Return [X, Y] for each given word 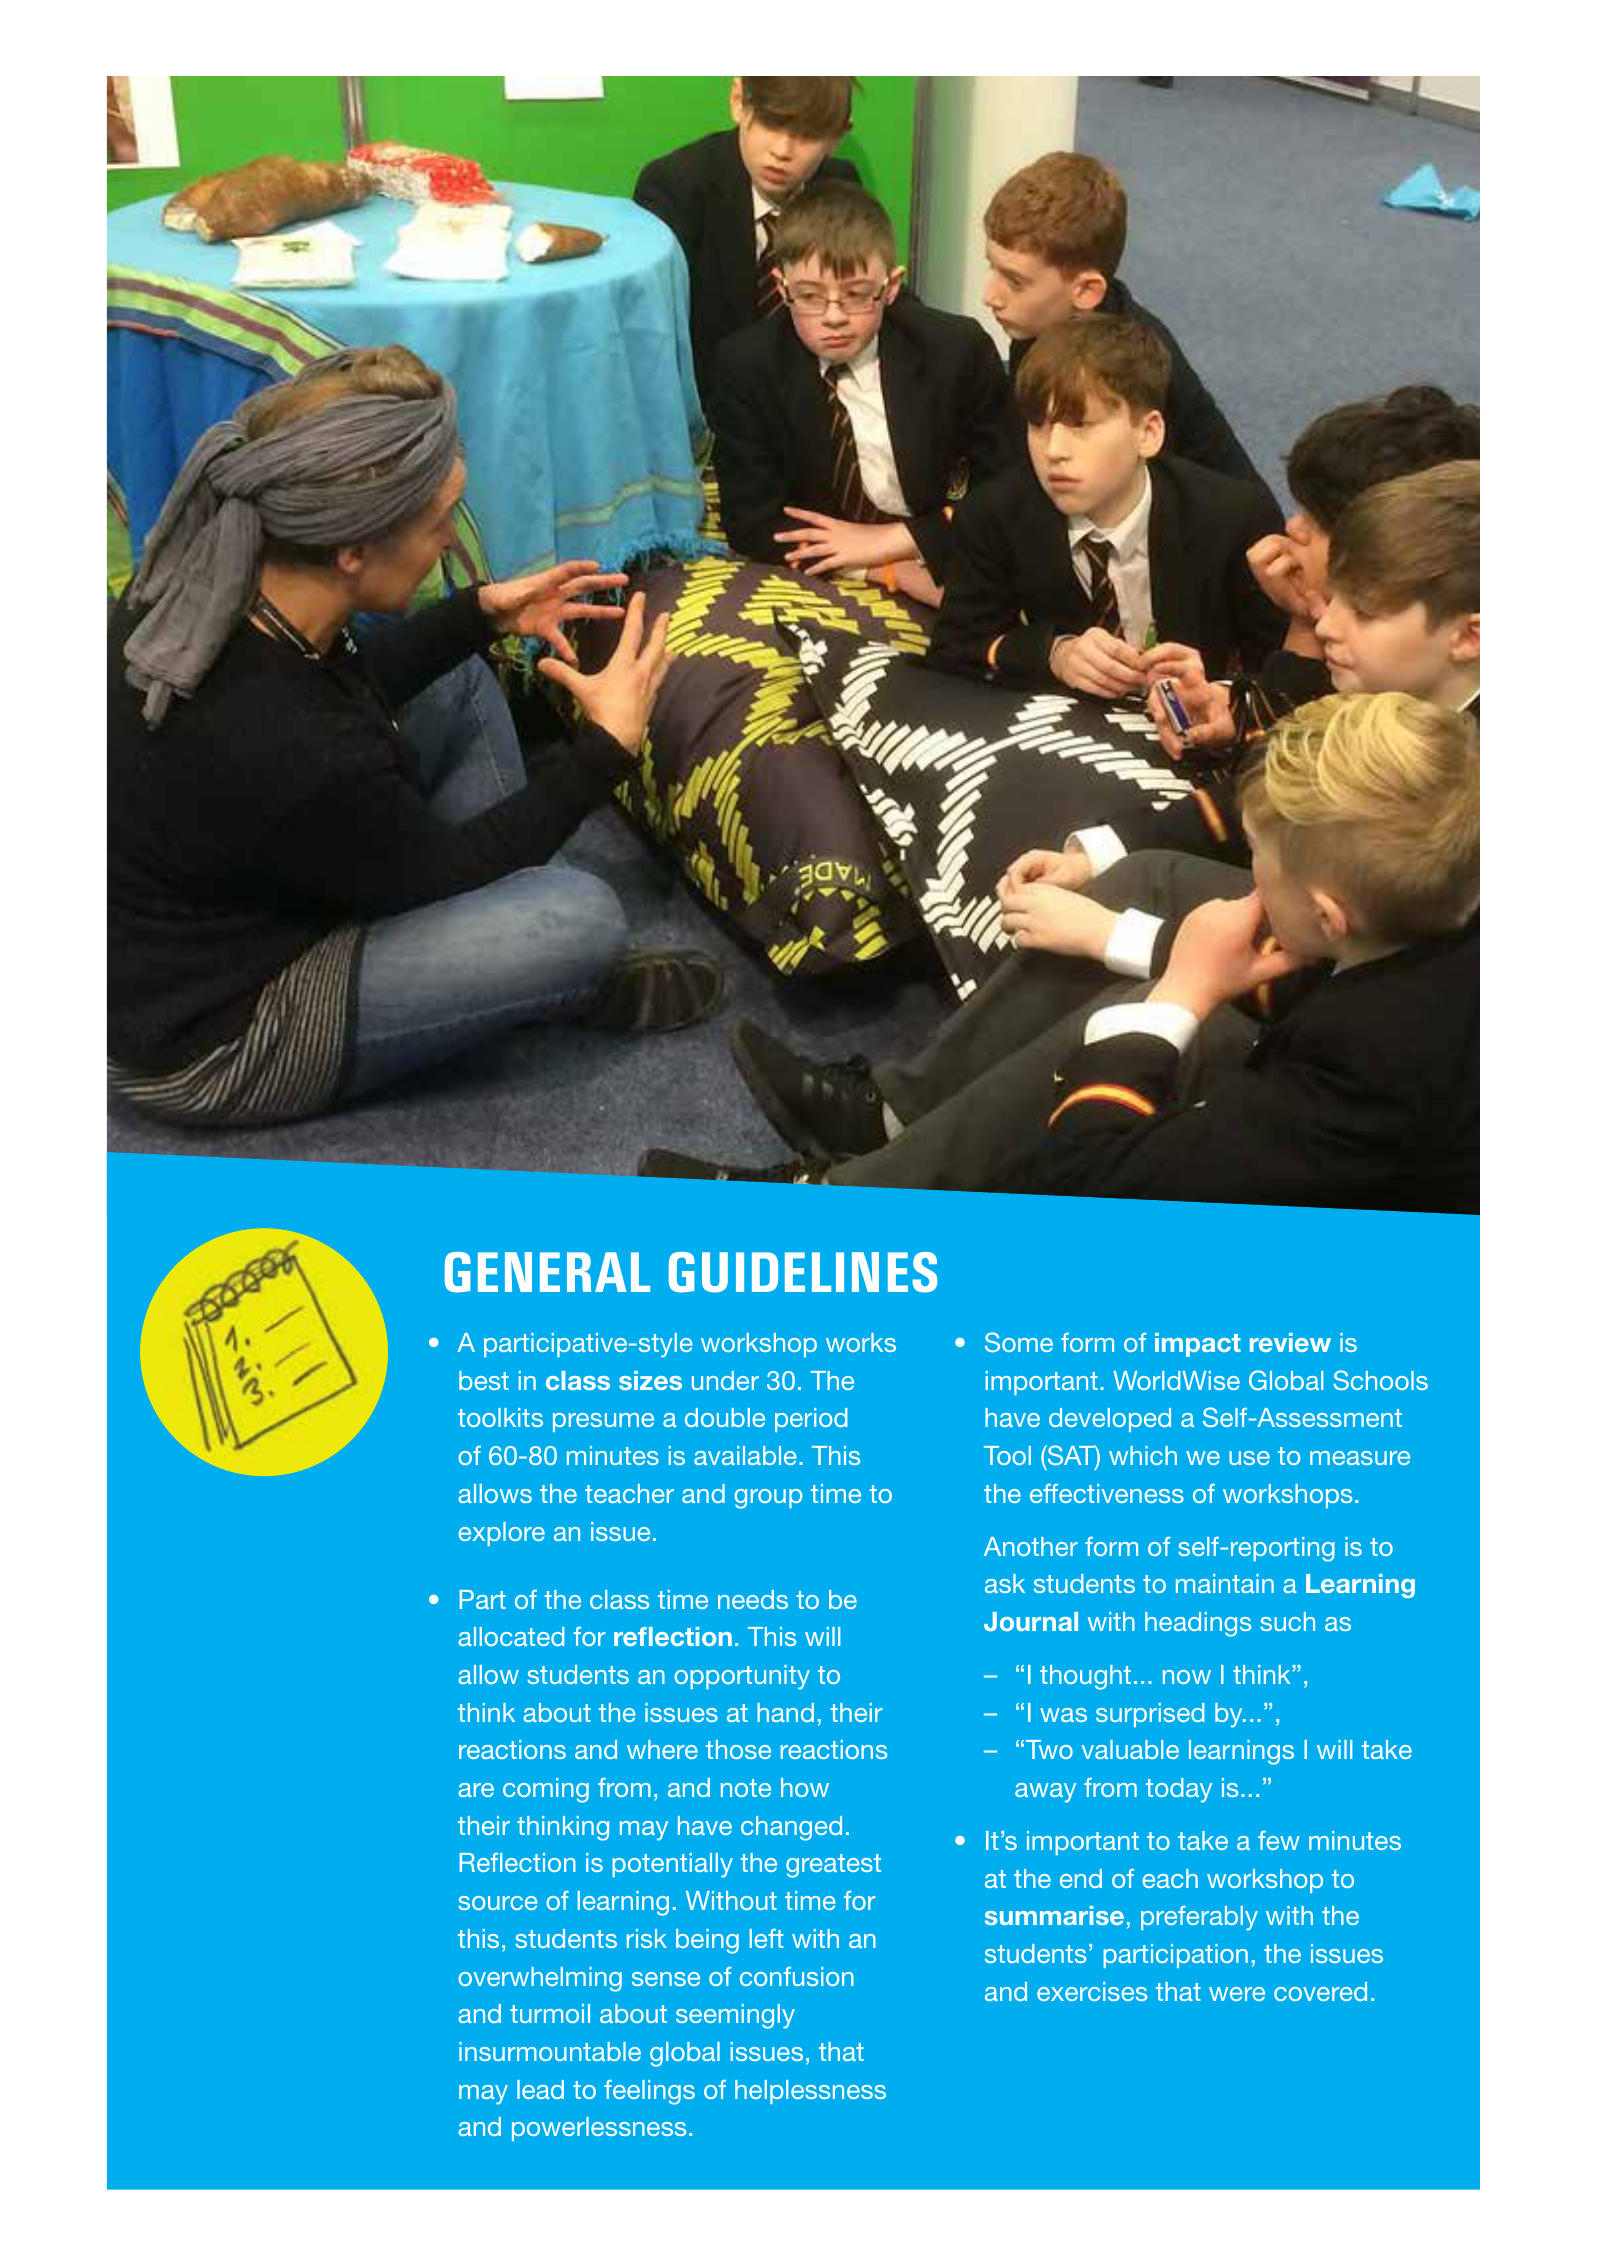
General [547, 1272]
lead [540, 2089]
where [662, 1749]
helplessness [810, 2092]
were [1237, 1994]
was [1063, 1715]
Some [1019, 1342]
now [1187, 1677]
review [1290, 1342]
